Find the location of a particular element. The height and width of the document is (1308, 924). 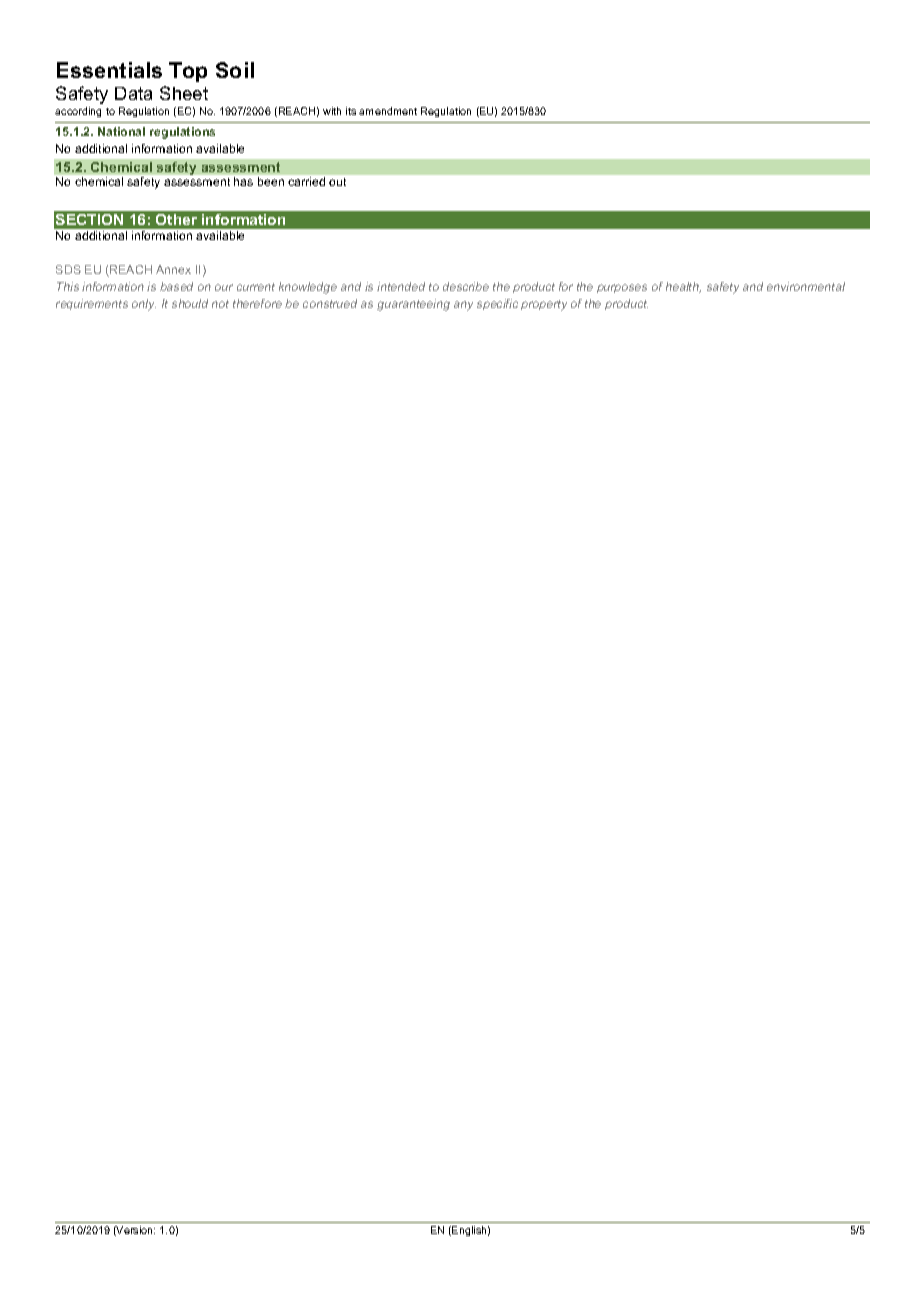

with is located at coordinates (332, 111).
